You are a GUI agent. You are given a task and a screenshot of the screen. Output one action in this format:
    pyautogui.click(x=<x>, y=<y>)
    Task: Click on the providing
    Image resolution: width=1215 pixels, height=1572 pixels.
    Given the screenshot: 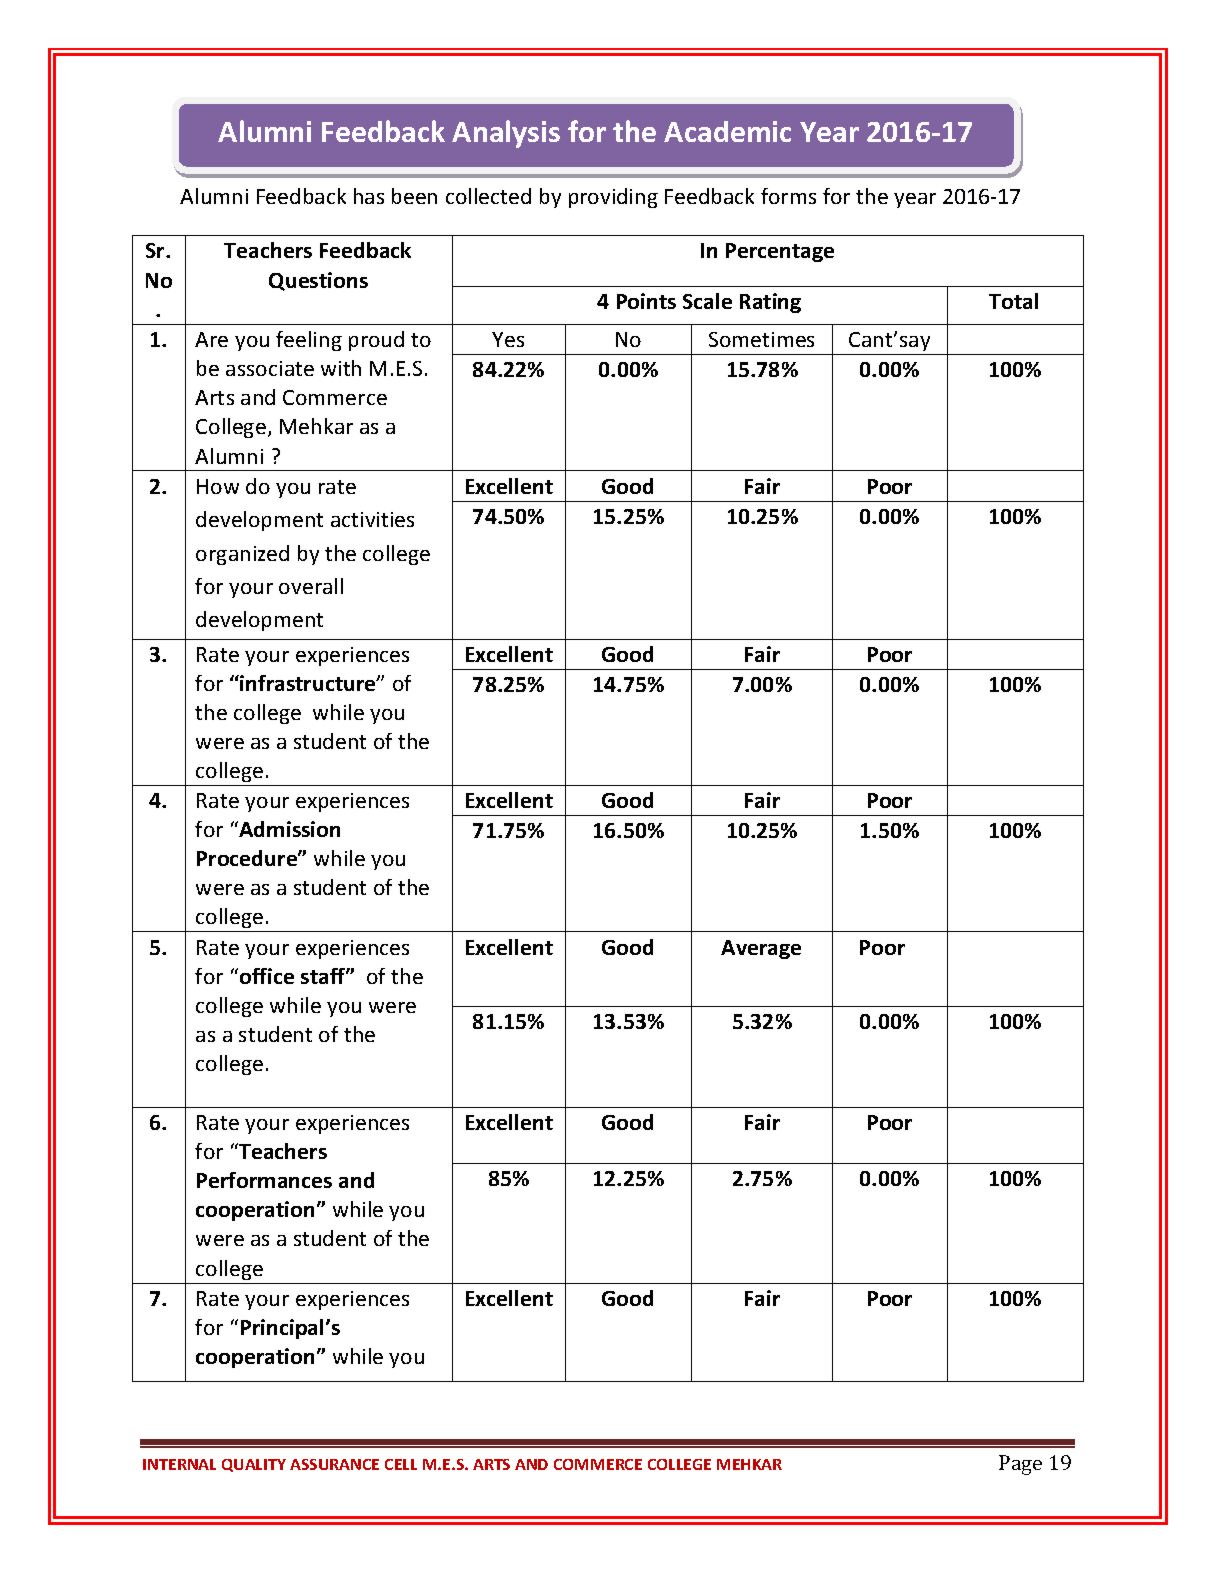 What is the action you would take?
    pyautogui.click(x=613, y=198)
